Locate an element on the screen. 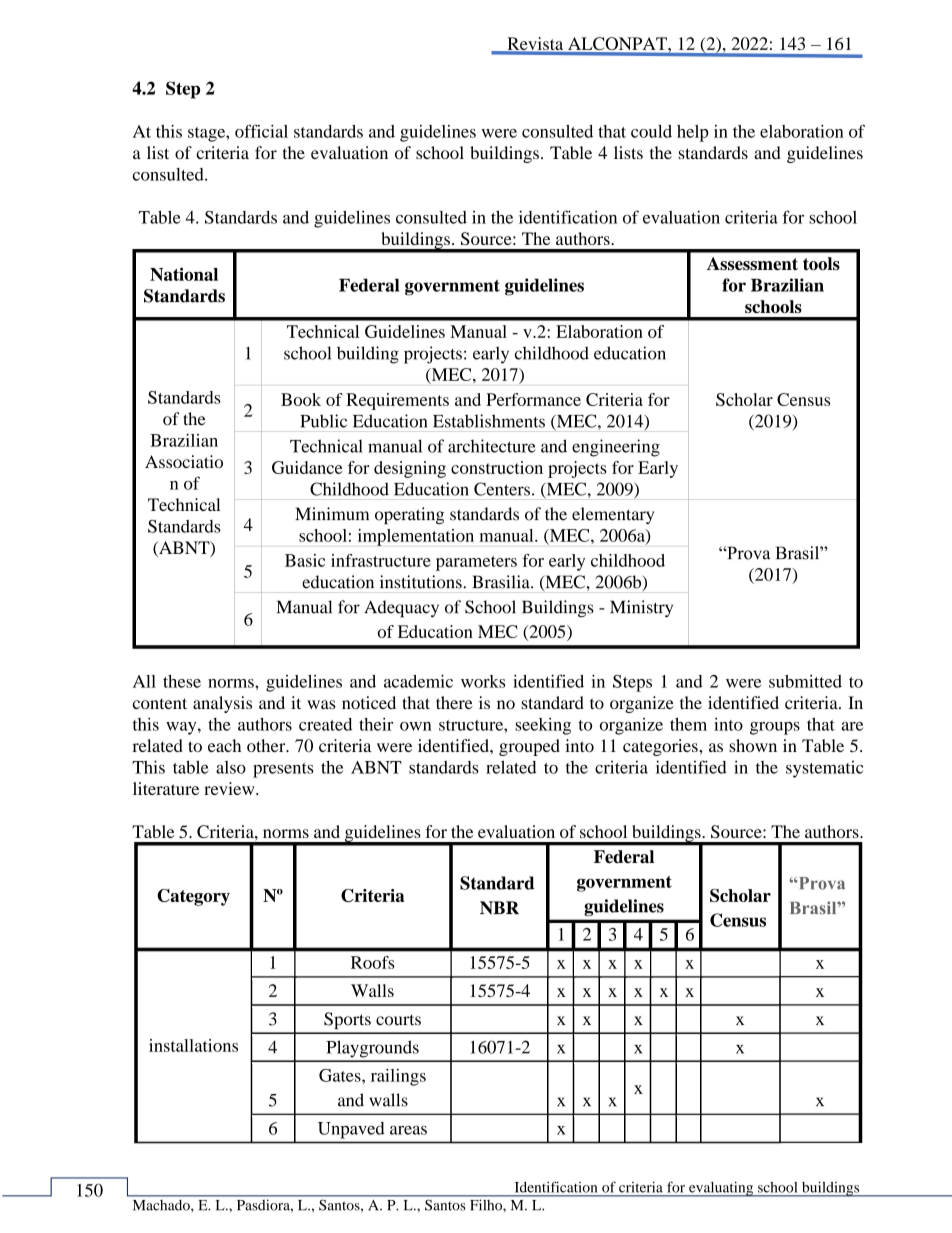  NBR is located at coordinates (499, 907).
